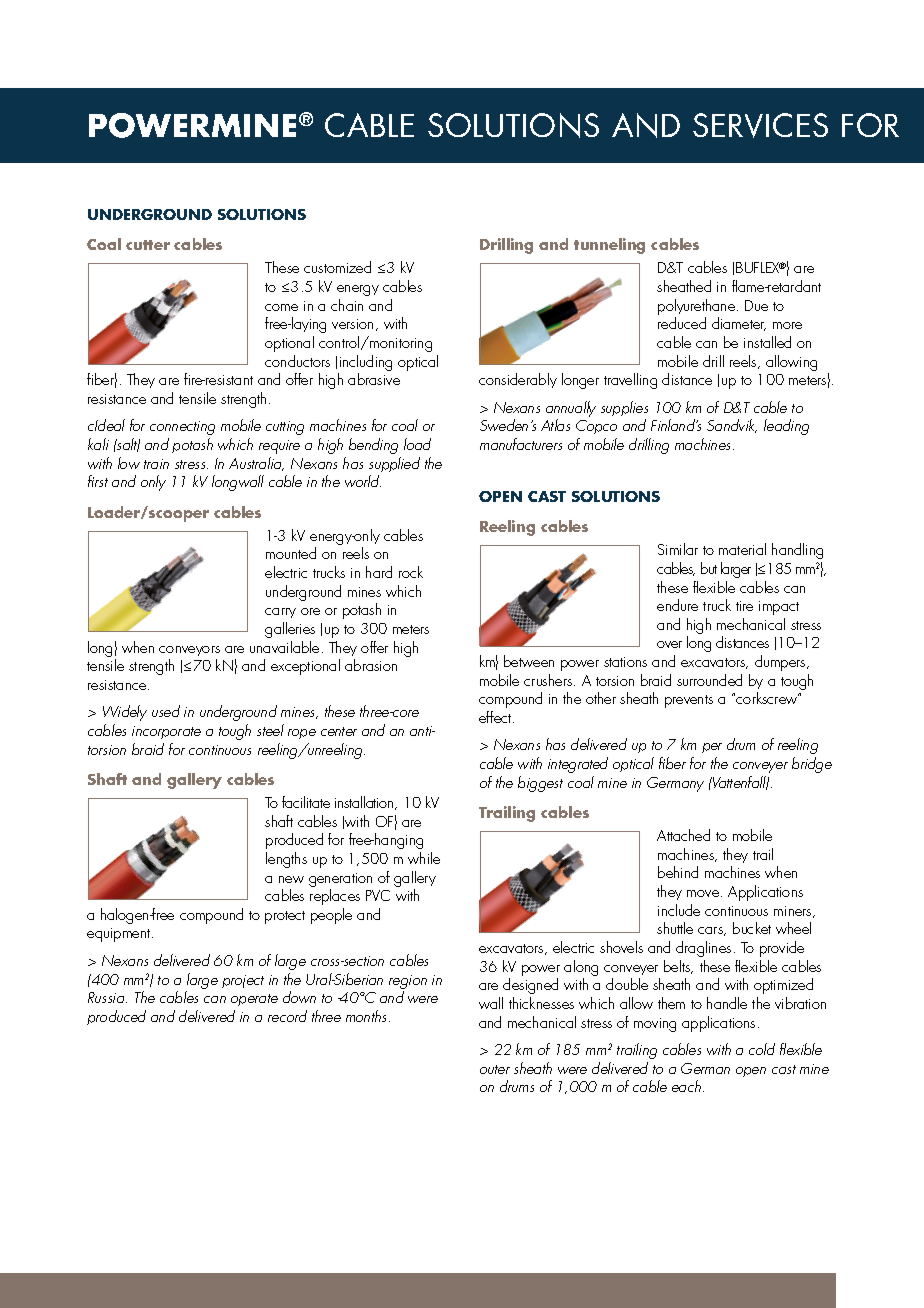 The image size is (924, 1308). Describe the element at coordinates (189, 653) in the image. I see `conveyors` at that location.
